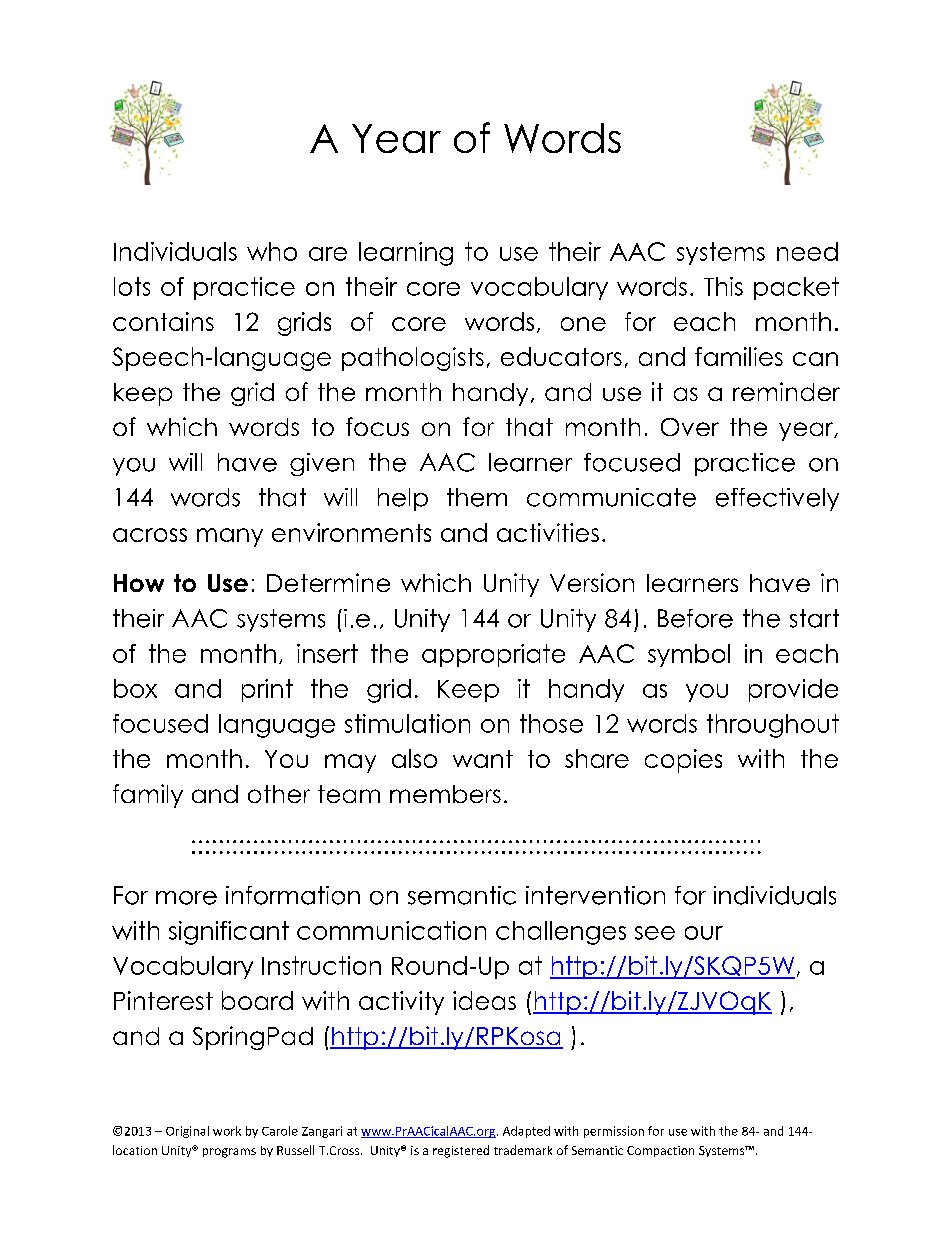 Image resolution: width=952 pixels, height=1233 pixels. What do you see at coordinates (777, 499) in the screenshot?
I see `effectively` at bounding box center [777, 499].
